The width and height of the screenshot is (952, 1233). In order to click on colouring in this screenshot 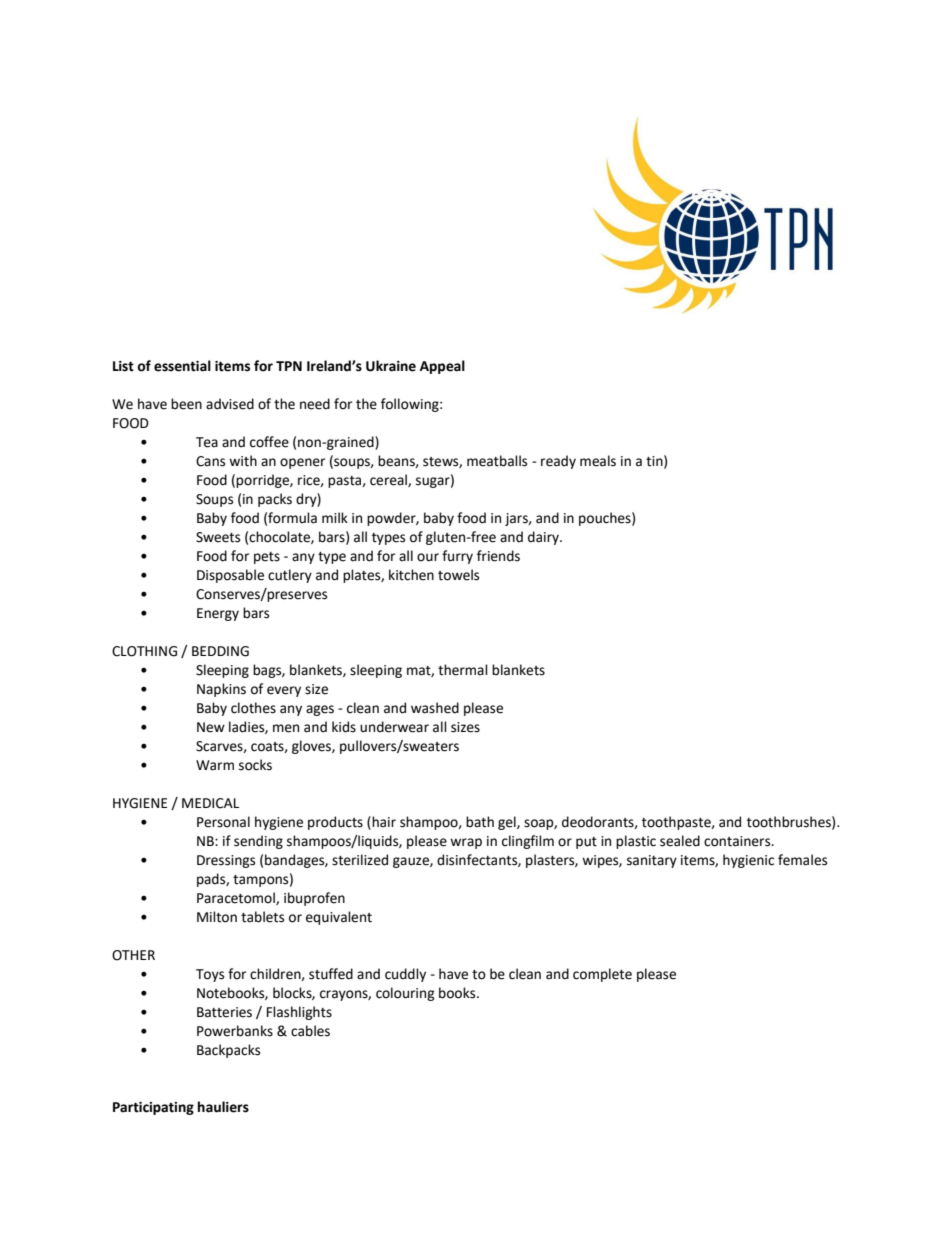, I will do `click(405, 994)`.
